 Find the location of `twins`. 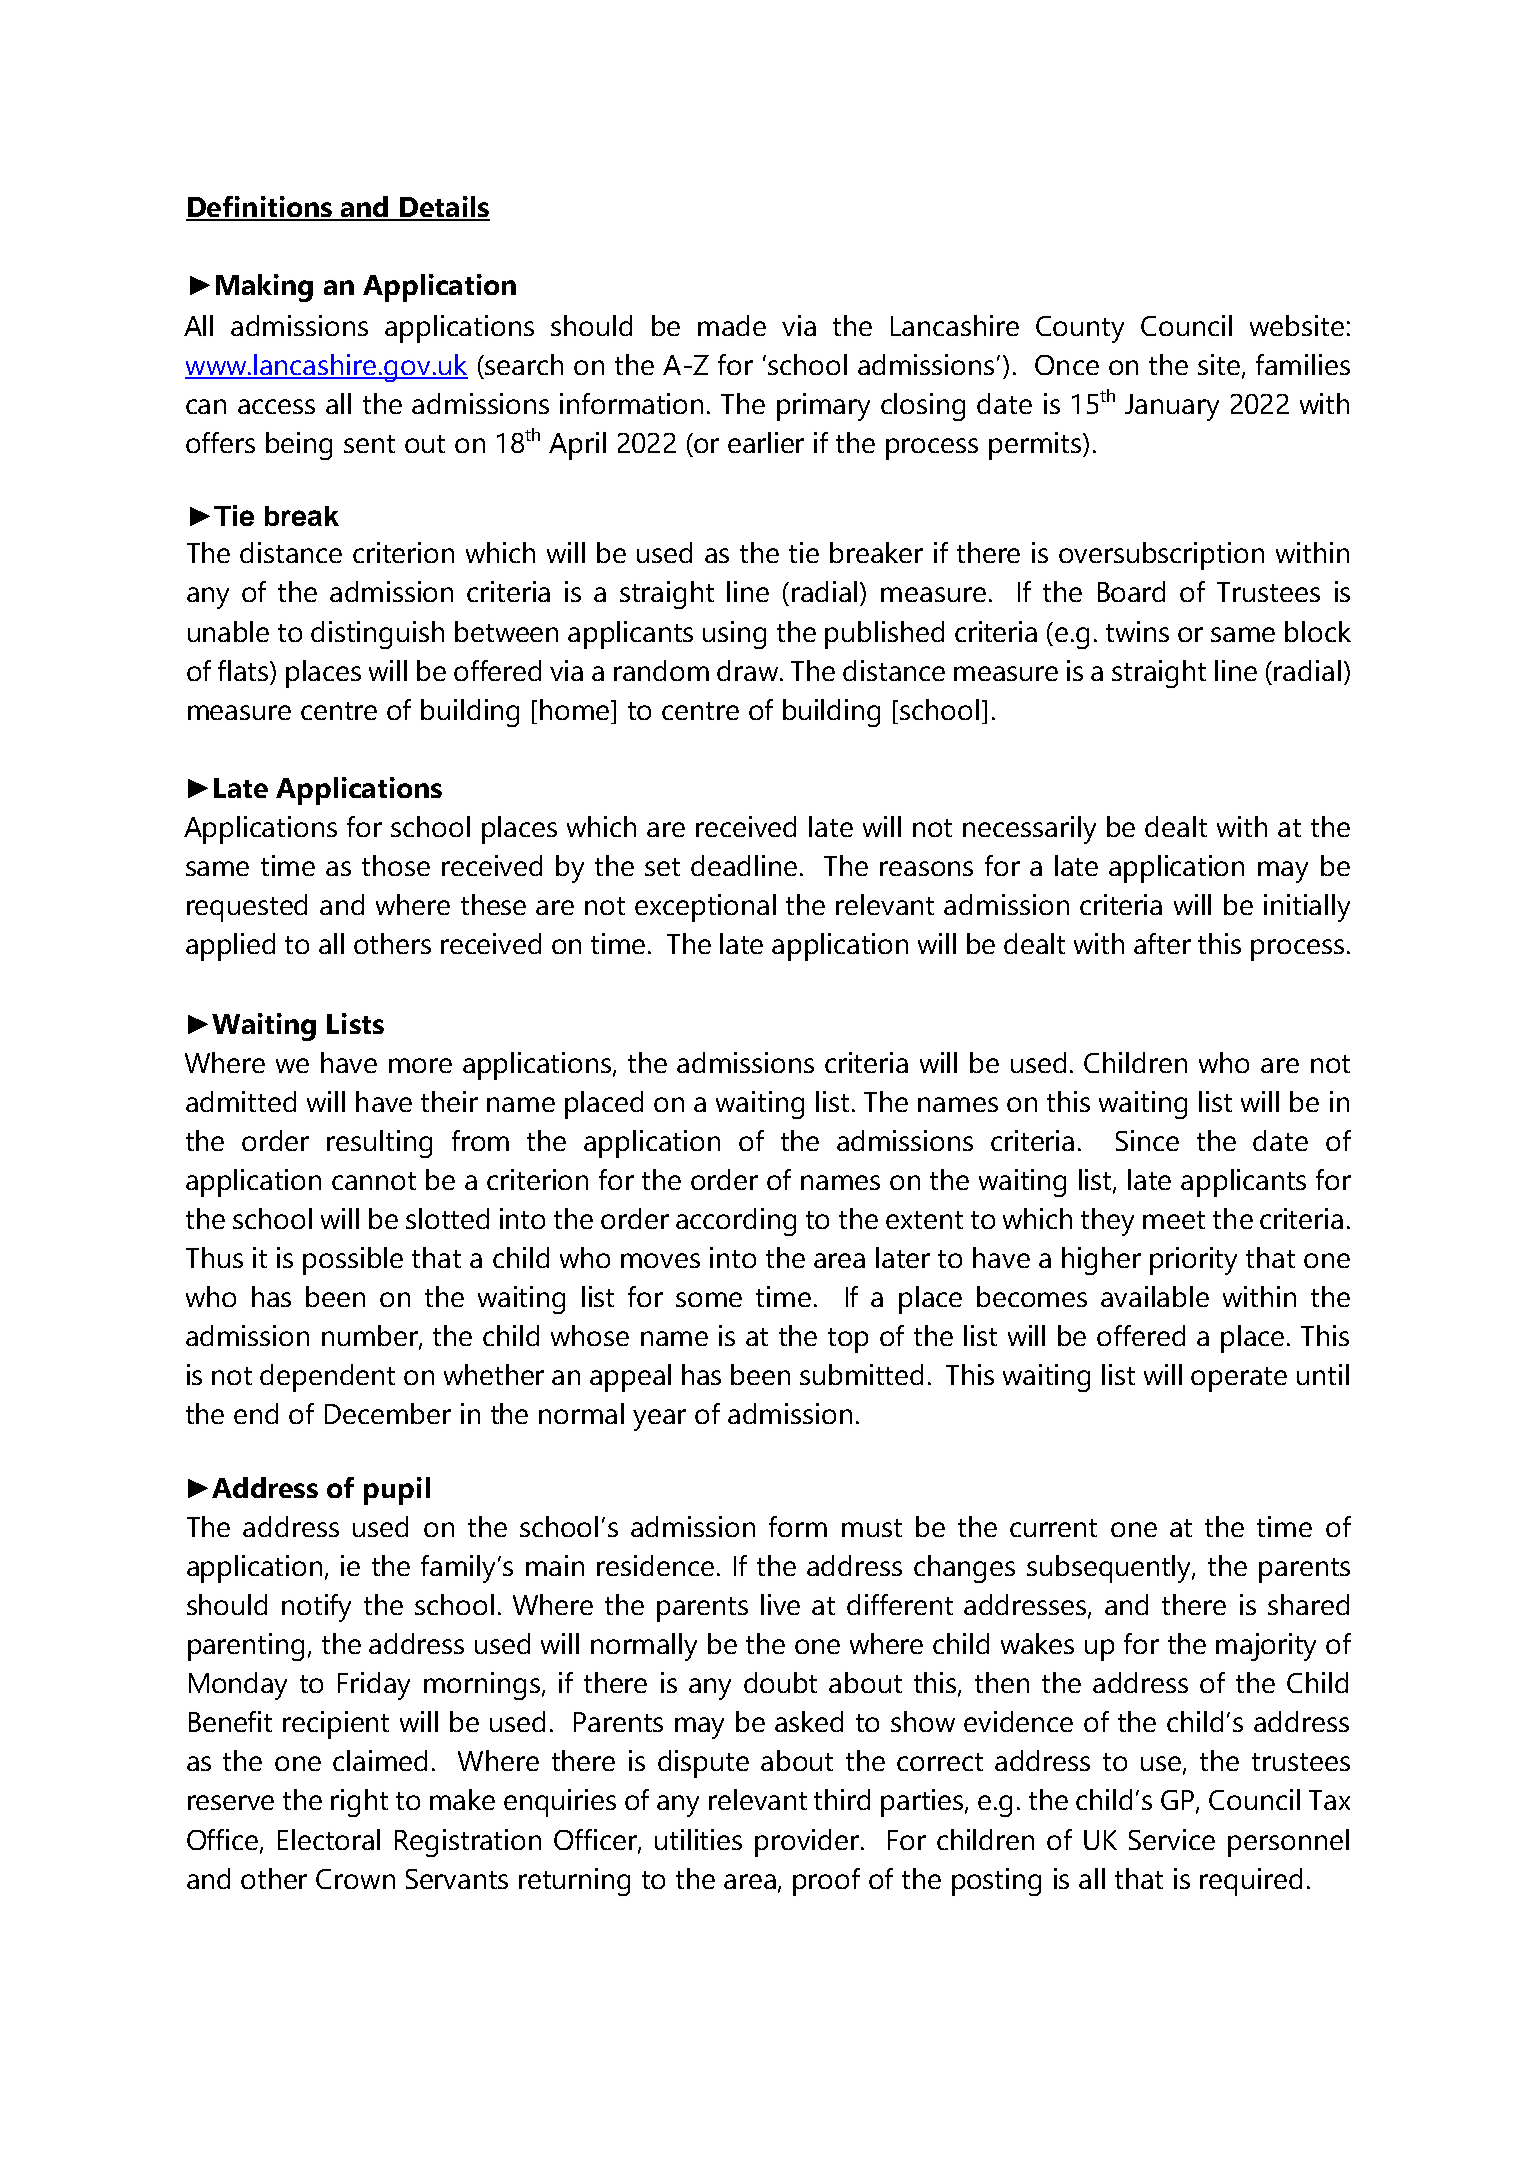

twins is located at coordinates (1137, 631).
